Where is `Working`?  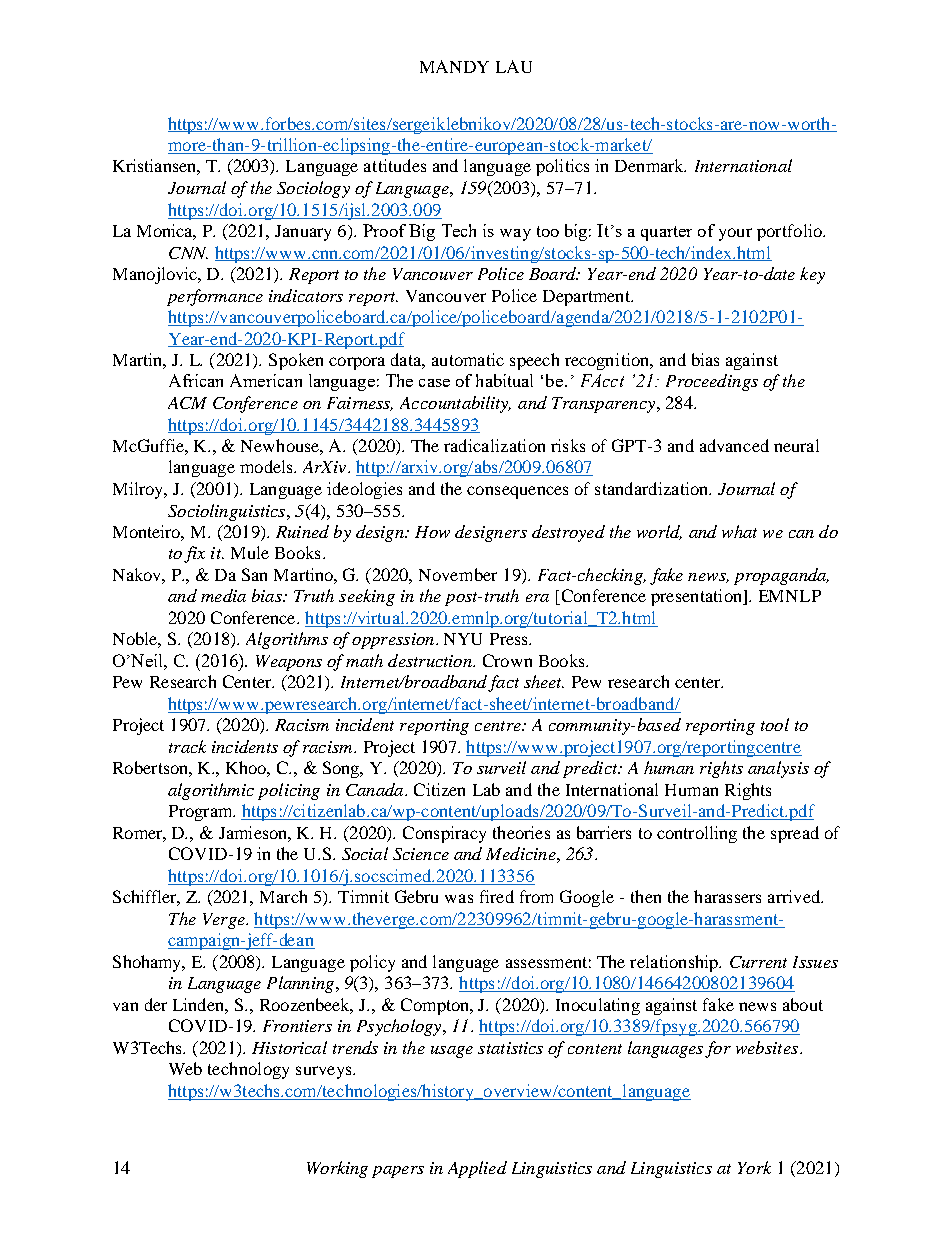 Working is located at coordinates (337, 1169).
